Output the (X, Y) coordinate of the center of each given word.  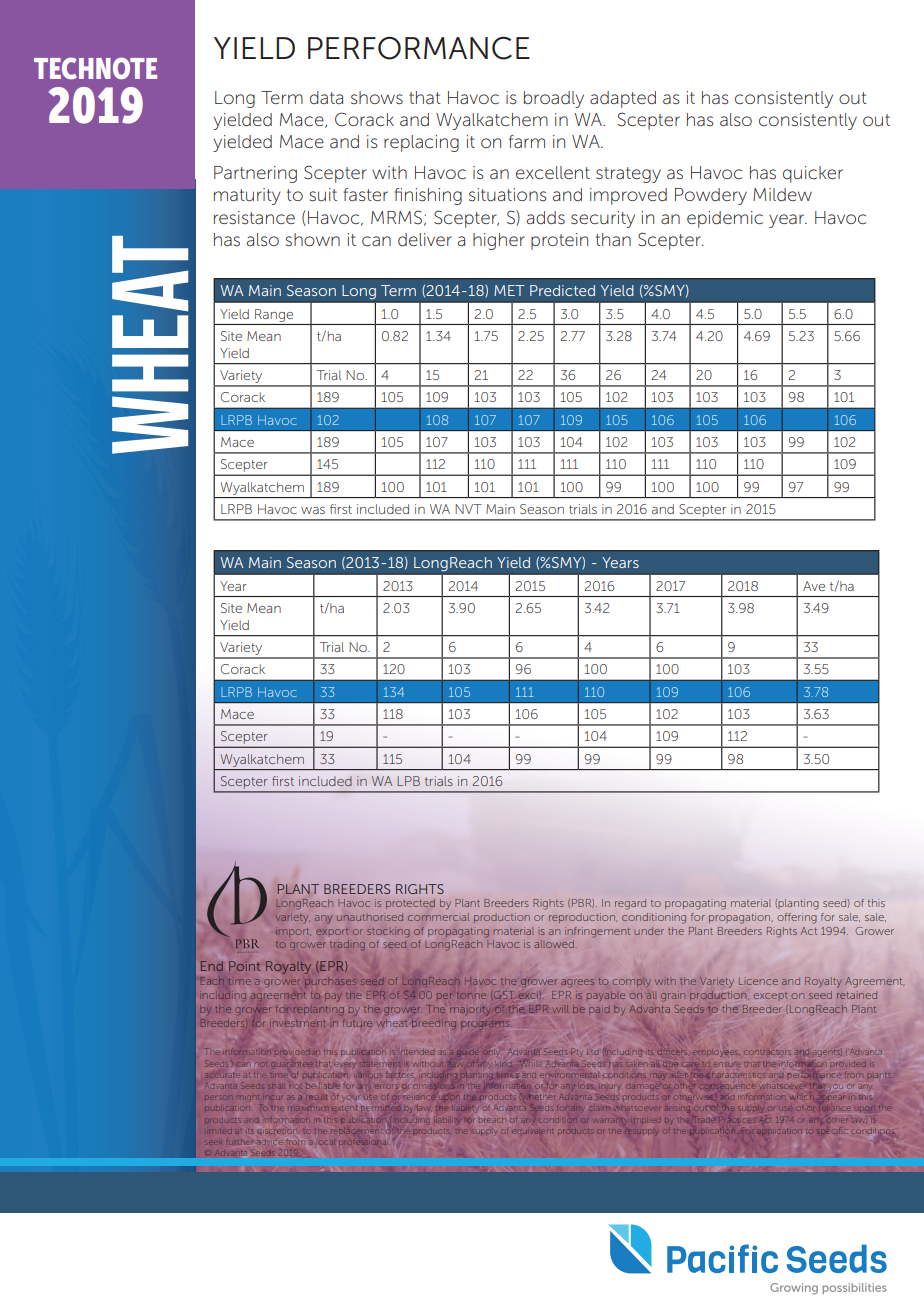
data (326, 97)
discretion (276, 1131)
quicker (813, 174)
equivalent (532, 1131)
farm (527, 141)
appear (832, 1098)
